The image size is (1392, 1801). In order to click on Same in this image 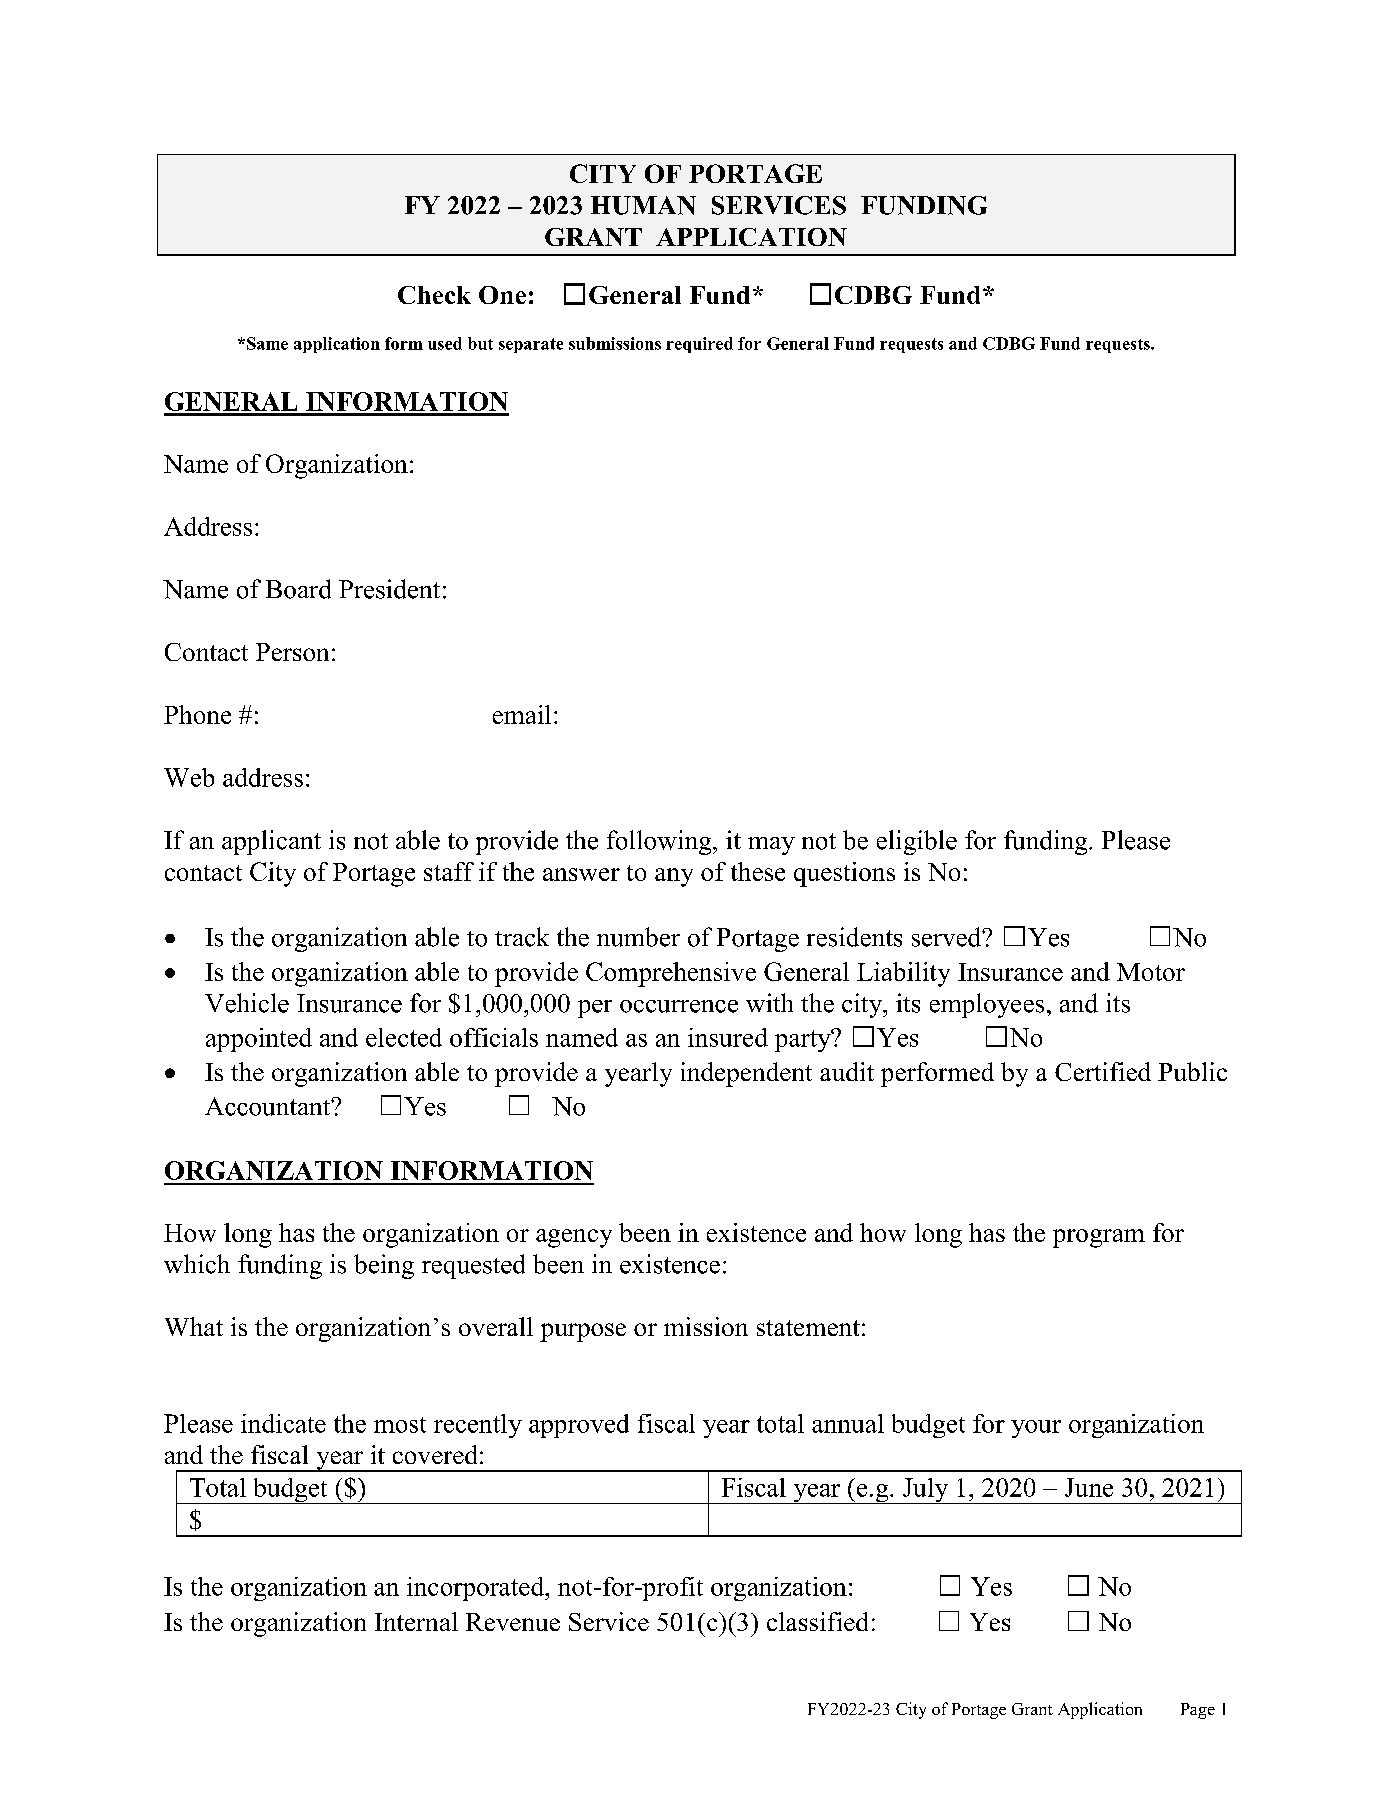, I will do `click(267, 343)`.
